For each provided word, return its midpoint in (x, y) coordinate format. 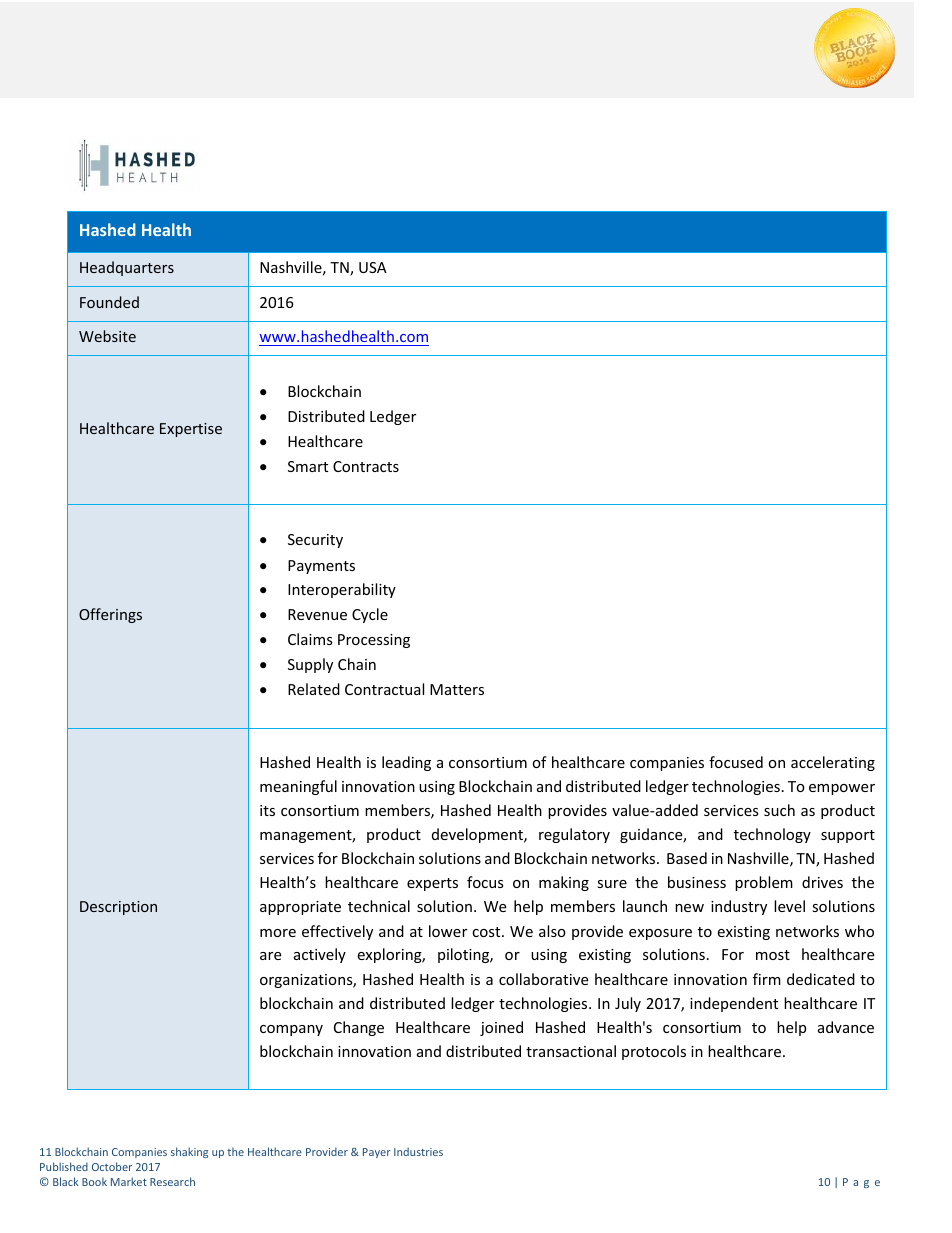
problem (764, 883)
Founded (109, 302)
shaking (189, 1152)
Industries (418, 1151)
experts (432, 884)
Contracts (366, 466)
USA (373, 267)
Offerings (110, 615)
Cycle (370, 615)
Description (118, 908)
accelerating (833, 763)
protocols (654, 1052)
